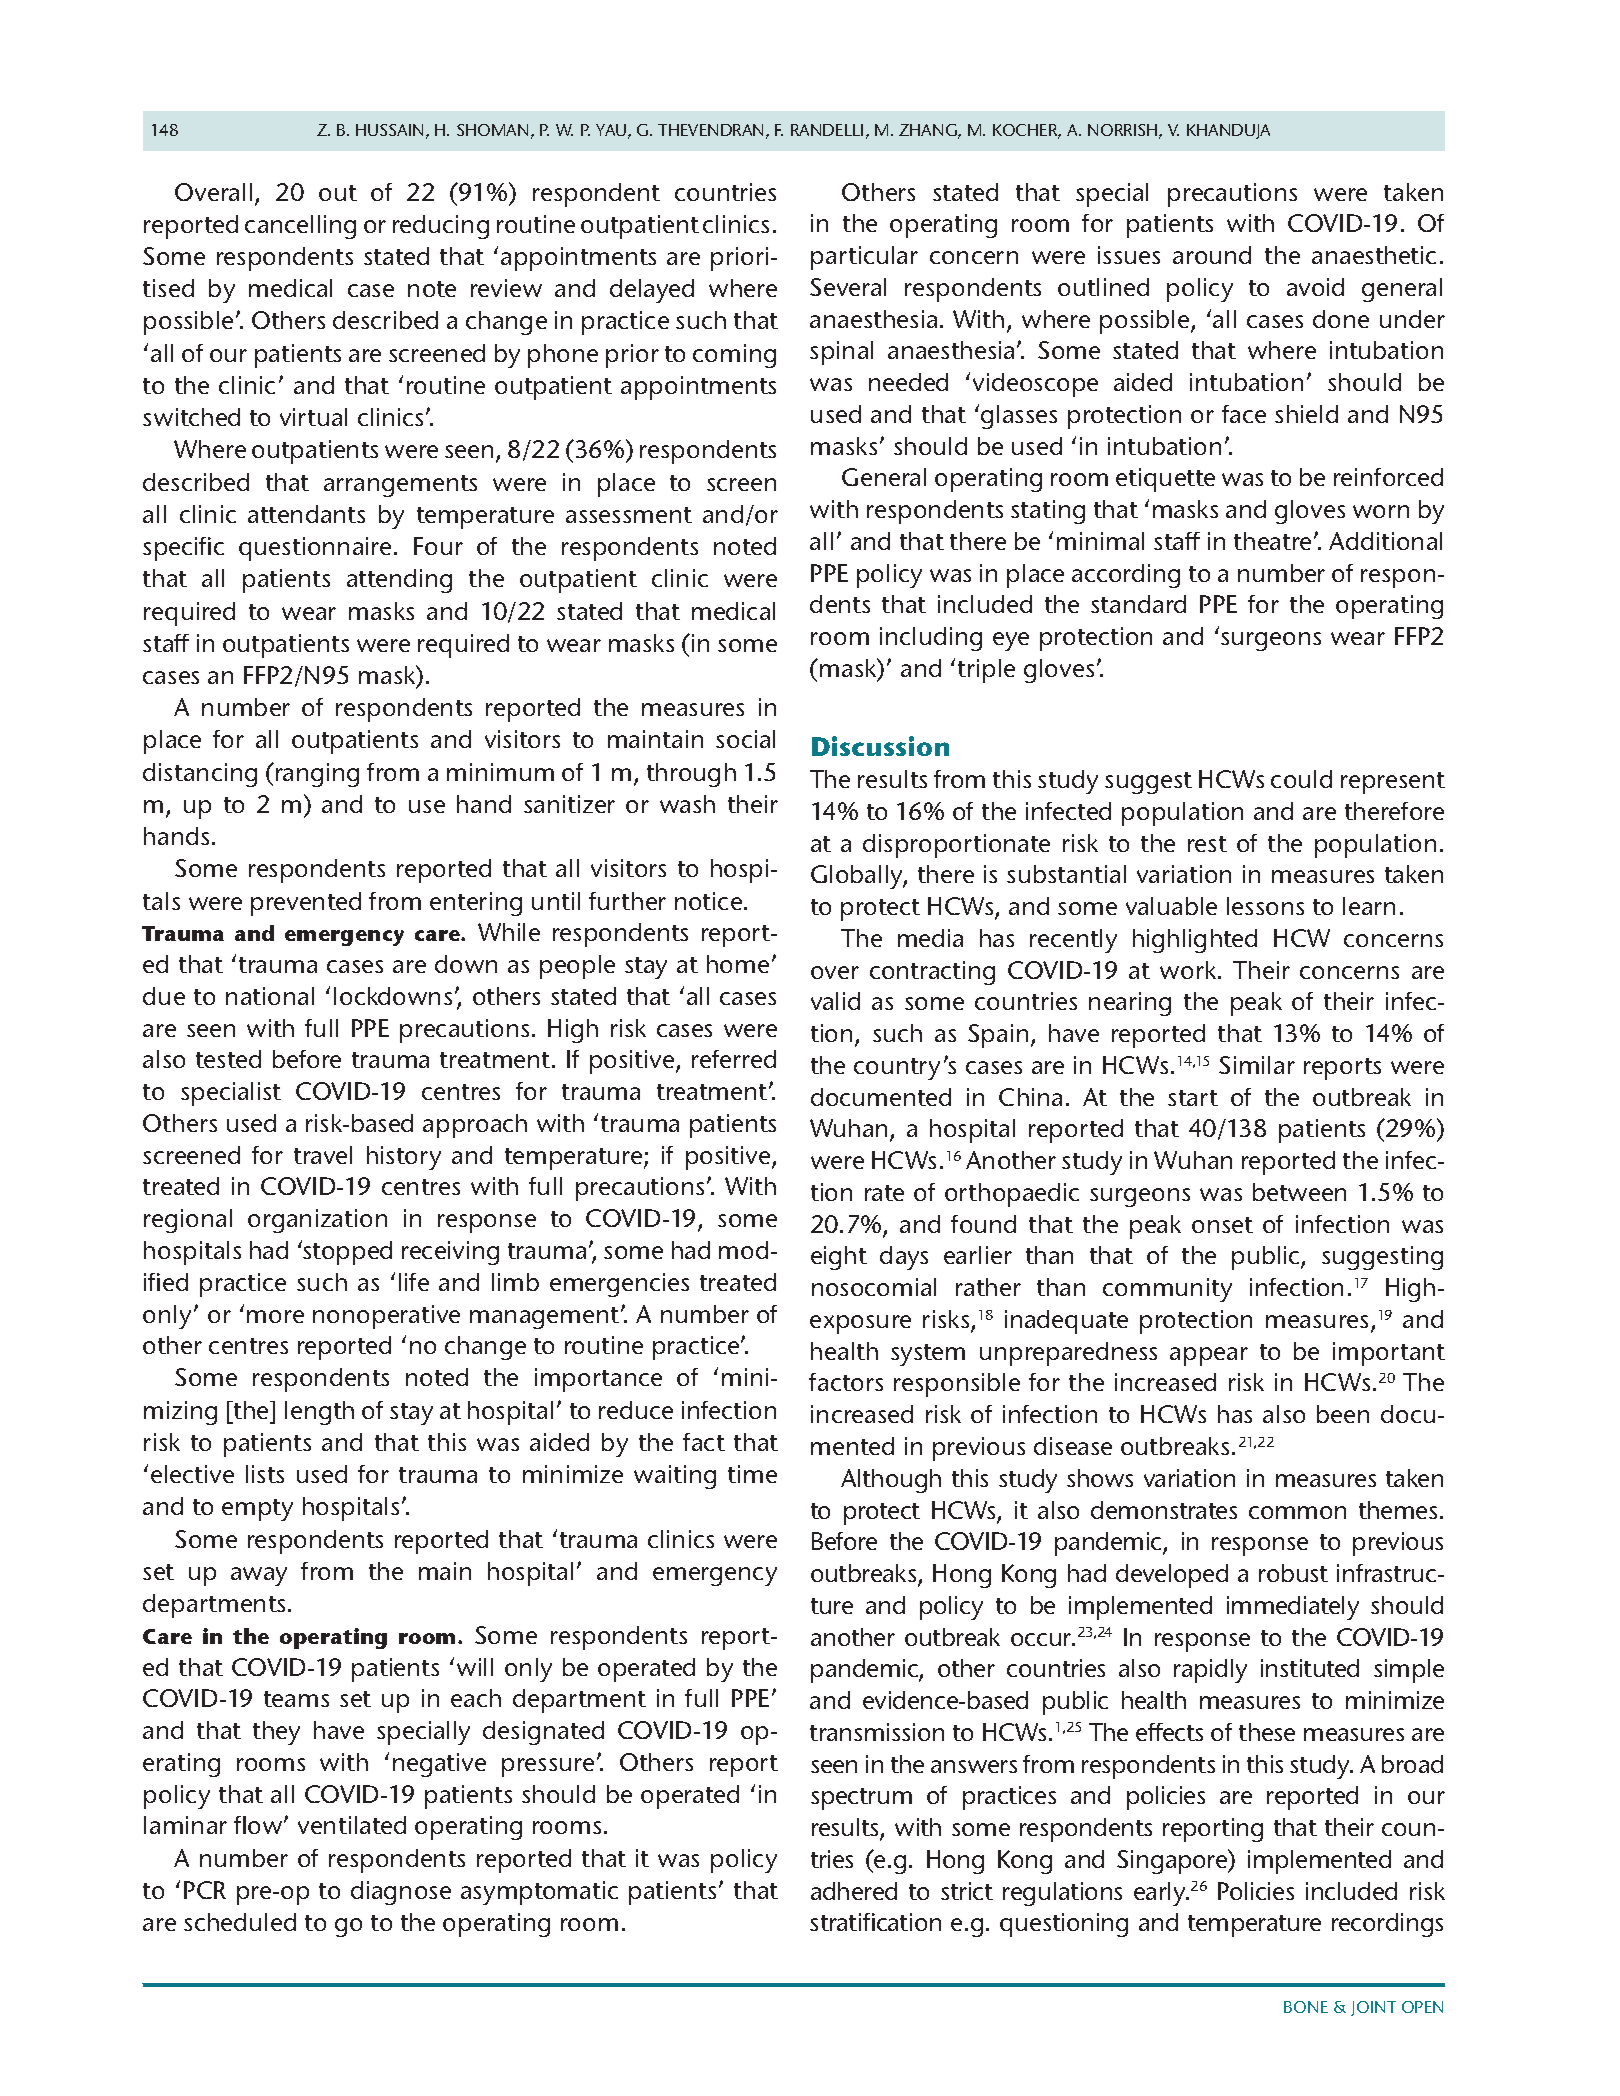 The image size is (1620, 2096). Describe the element at coordinates (1257, 1065) in the image. I see `Similar` at that location.
